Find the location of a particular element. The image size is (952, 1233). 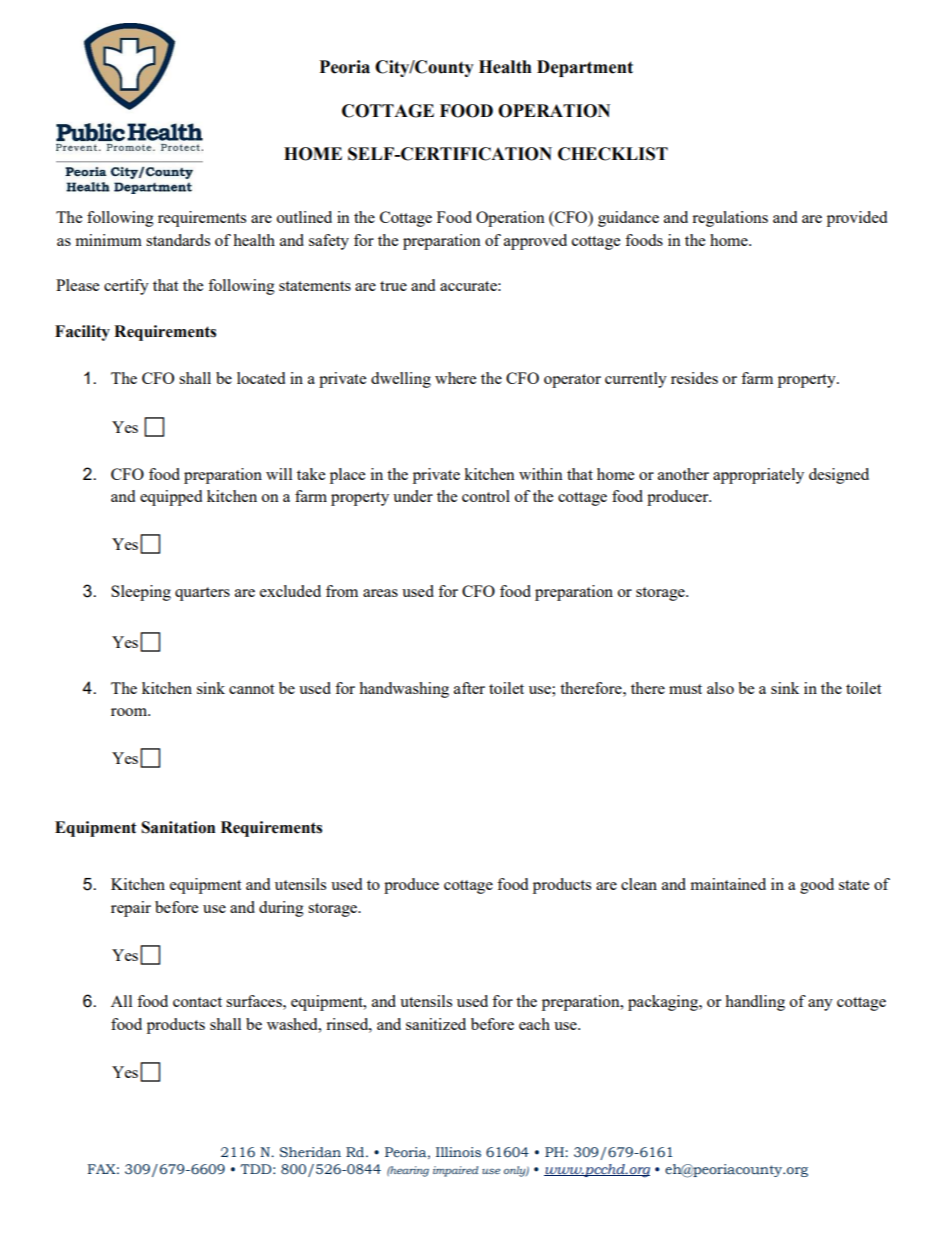

quarters is located at coordinates (202, 594).
